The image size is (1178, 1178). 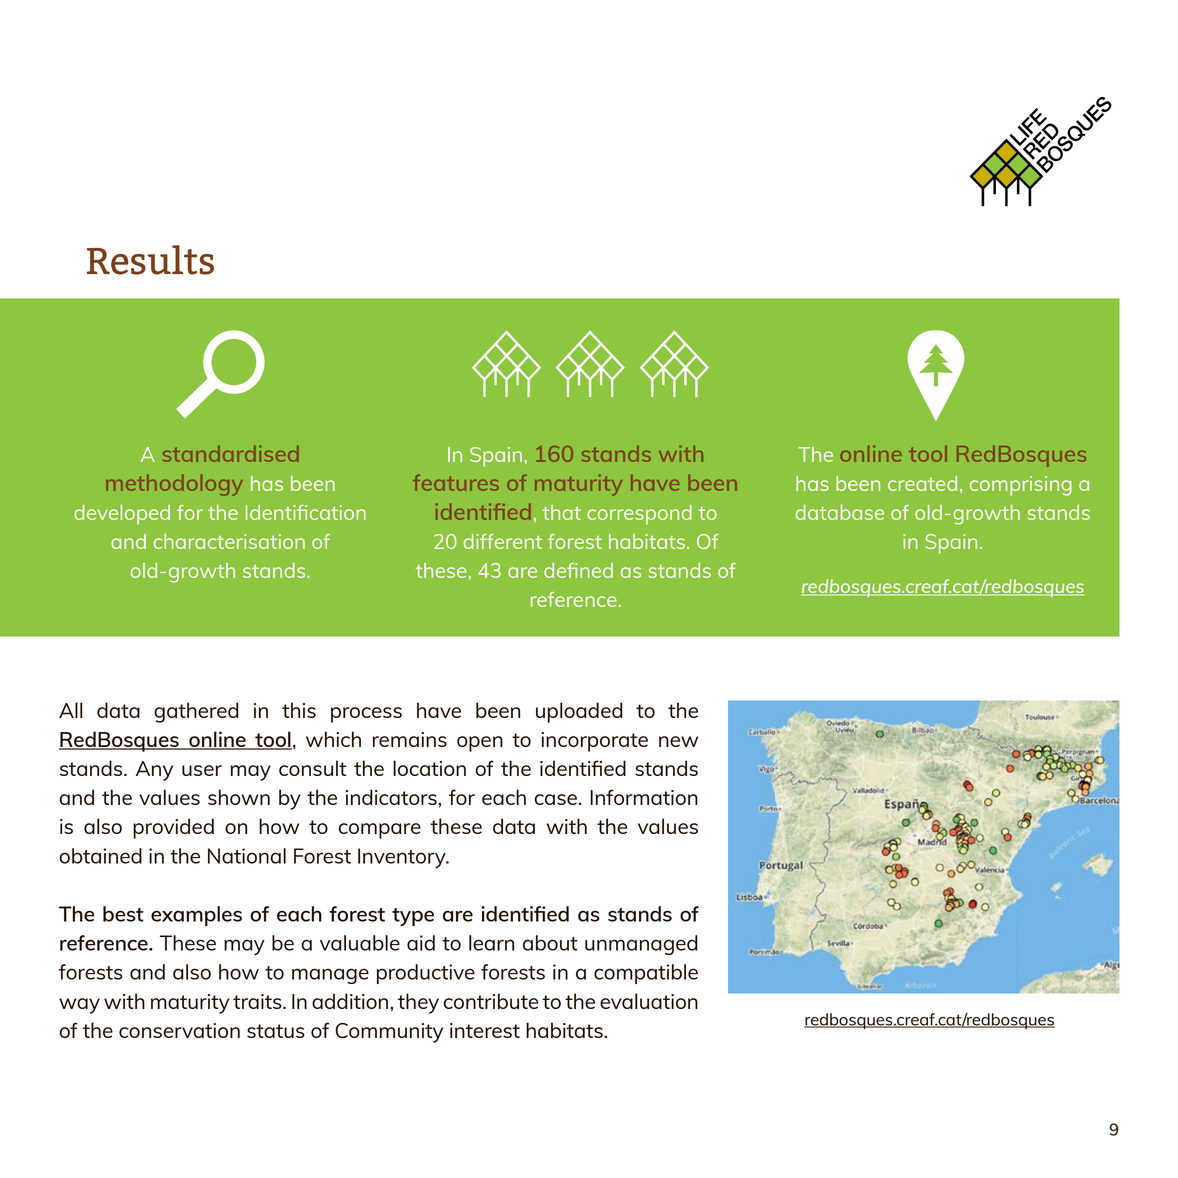 I want to click on features, so click(x=456, y=483).
